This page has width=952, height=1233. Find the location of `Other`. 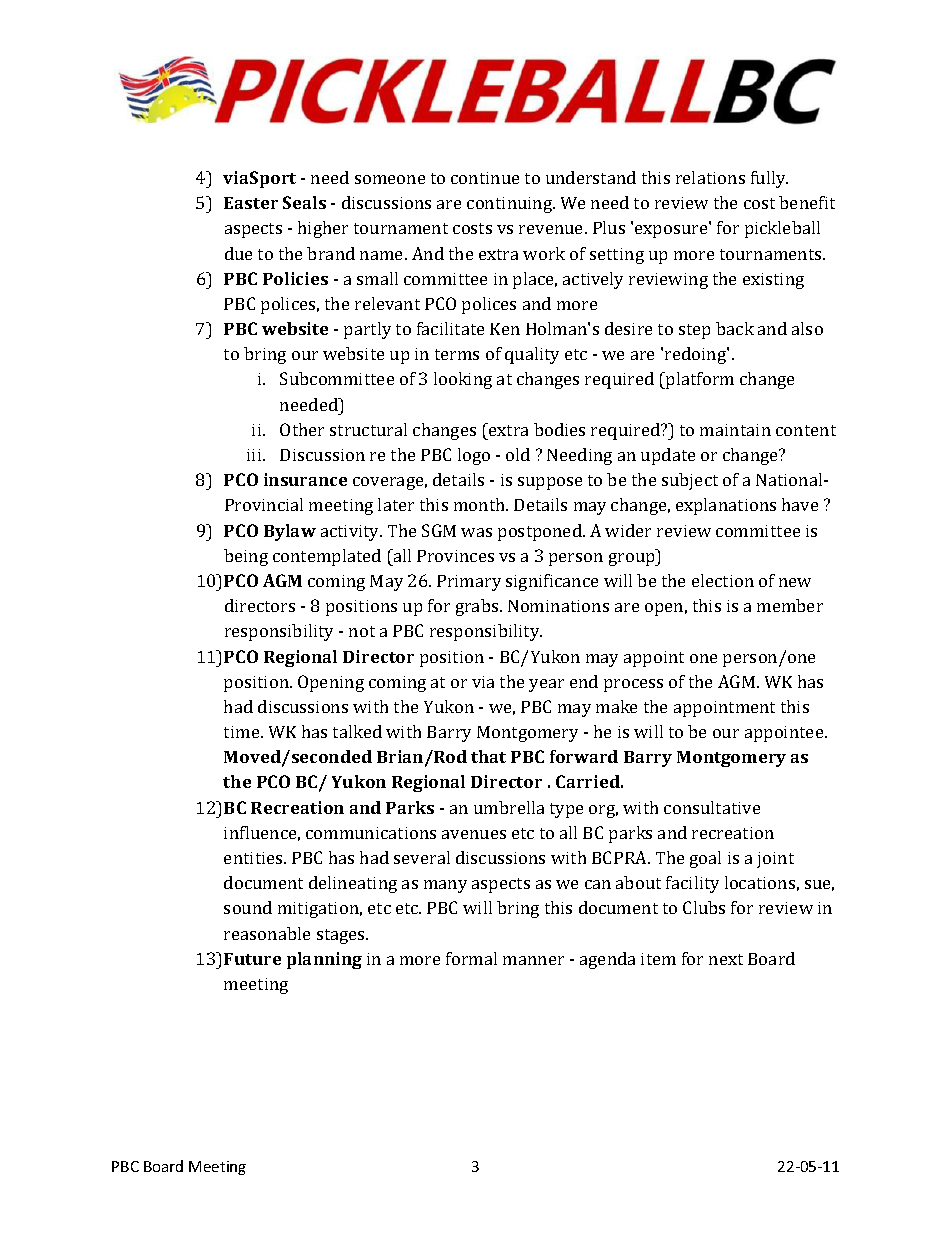

Other is located at coordinates (302, 429).
